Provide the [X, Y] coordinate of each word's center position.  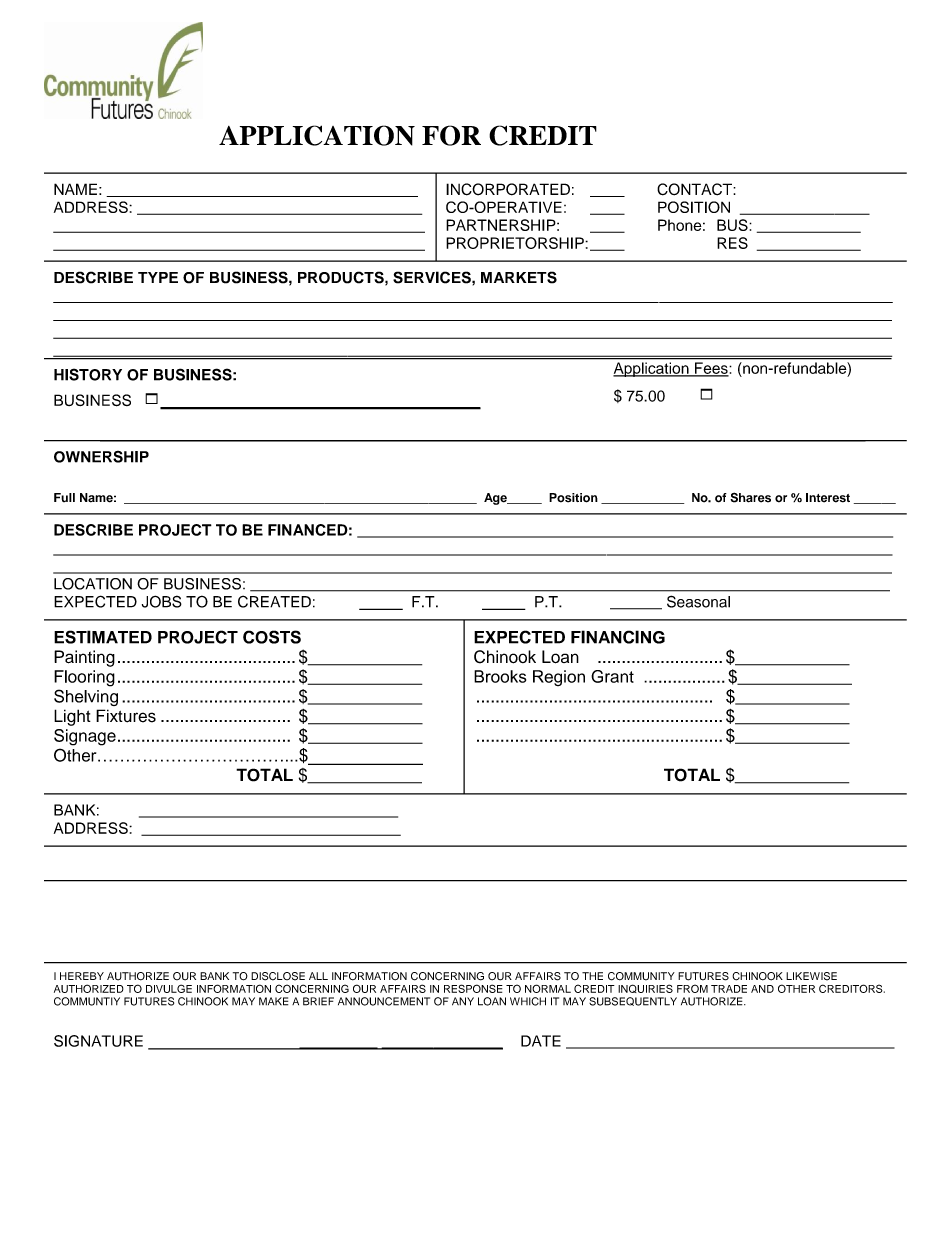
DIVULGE [169, 988]
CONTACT [695, 189]
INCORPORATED [508, 189]
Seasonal [698, 601]
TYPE [158, 277]
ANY [463, 1001]
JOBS [162, 601]
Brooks [500, 676]
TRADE [729, 989]
